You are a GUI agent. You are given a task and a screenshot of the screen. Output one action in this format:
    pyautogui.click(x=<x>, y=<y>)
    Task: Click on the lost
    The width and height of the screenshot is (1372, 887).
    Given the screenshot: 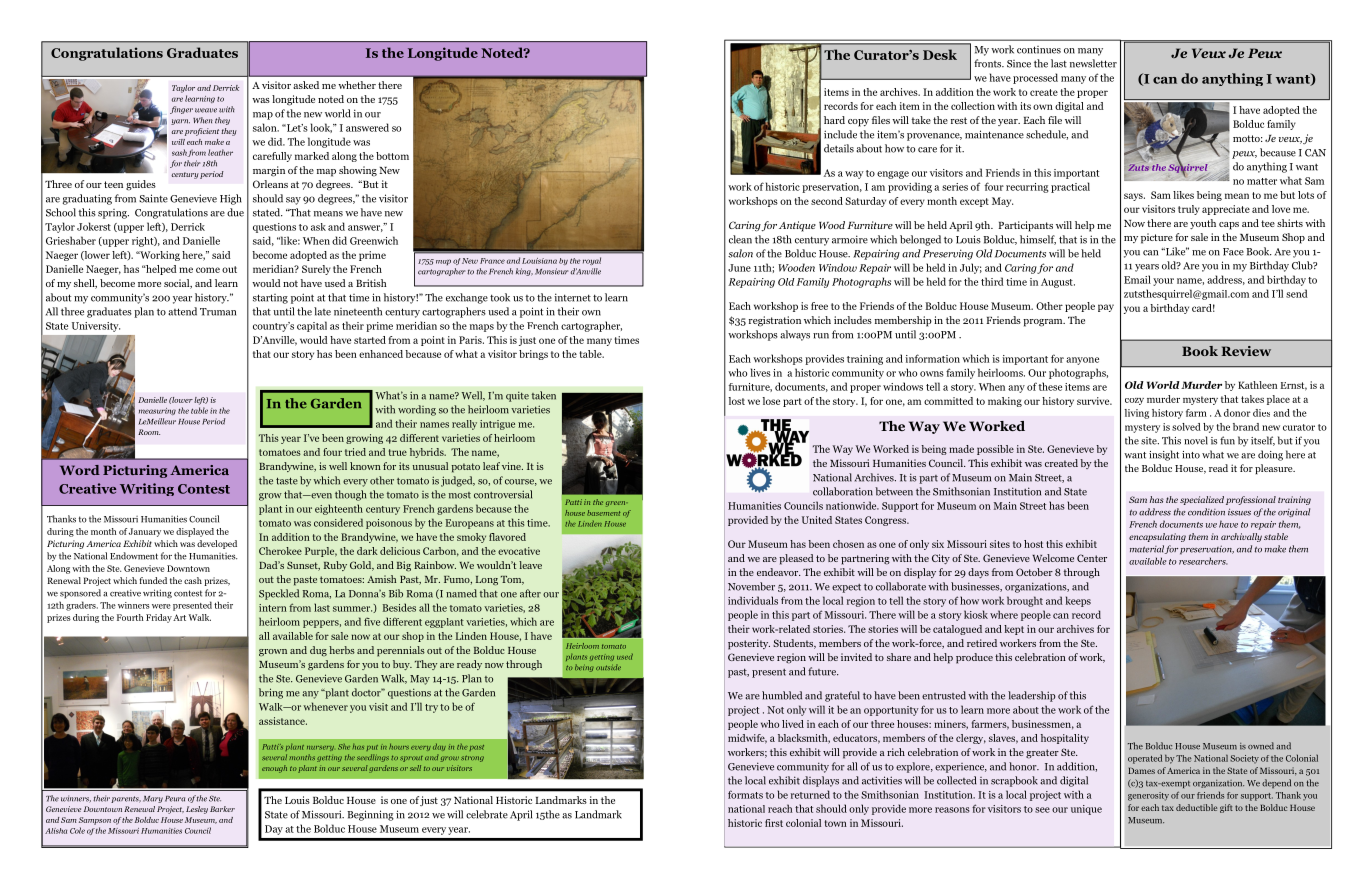 What is the action you would take?
    pyautogui.click(x=737, y=401)
